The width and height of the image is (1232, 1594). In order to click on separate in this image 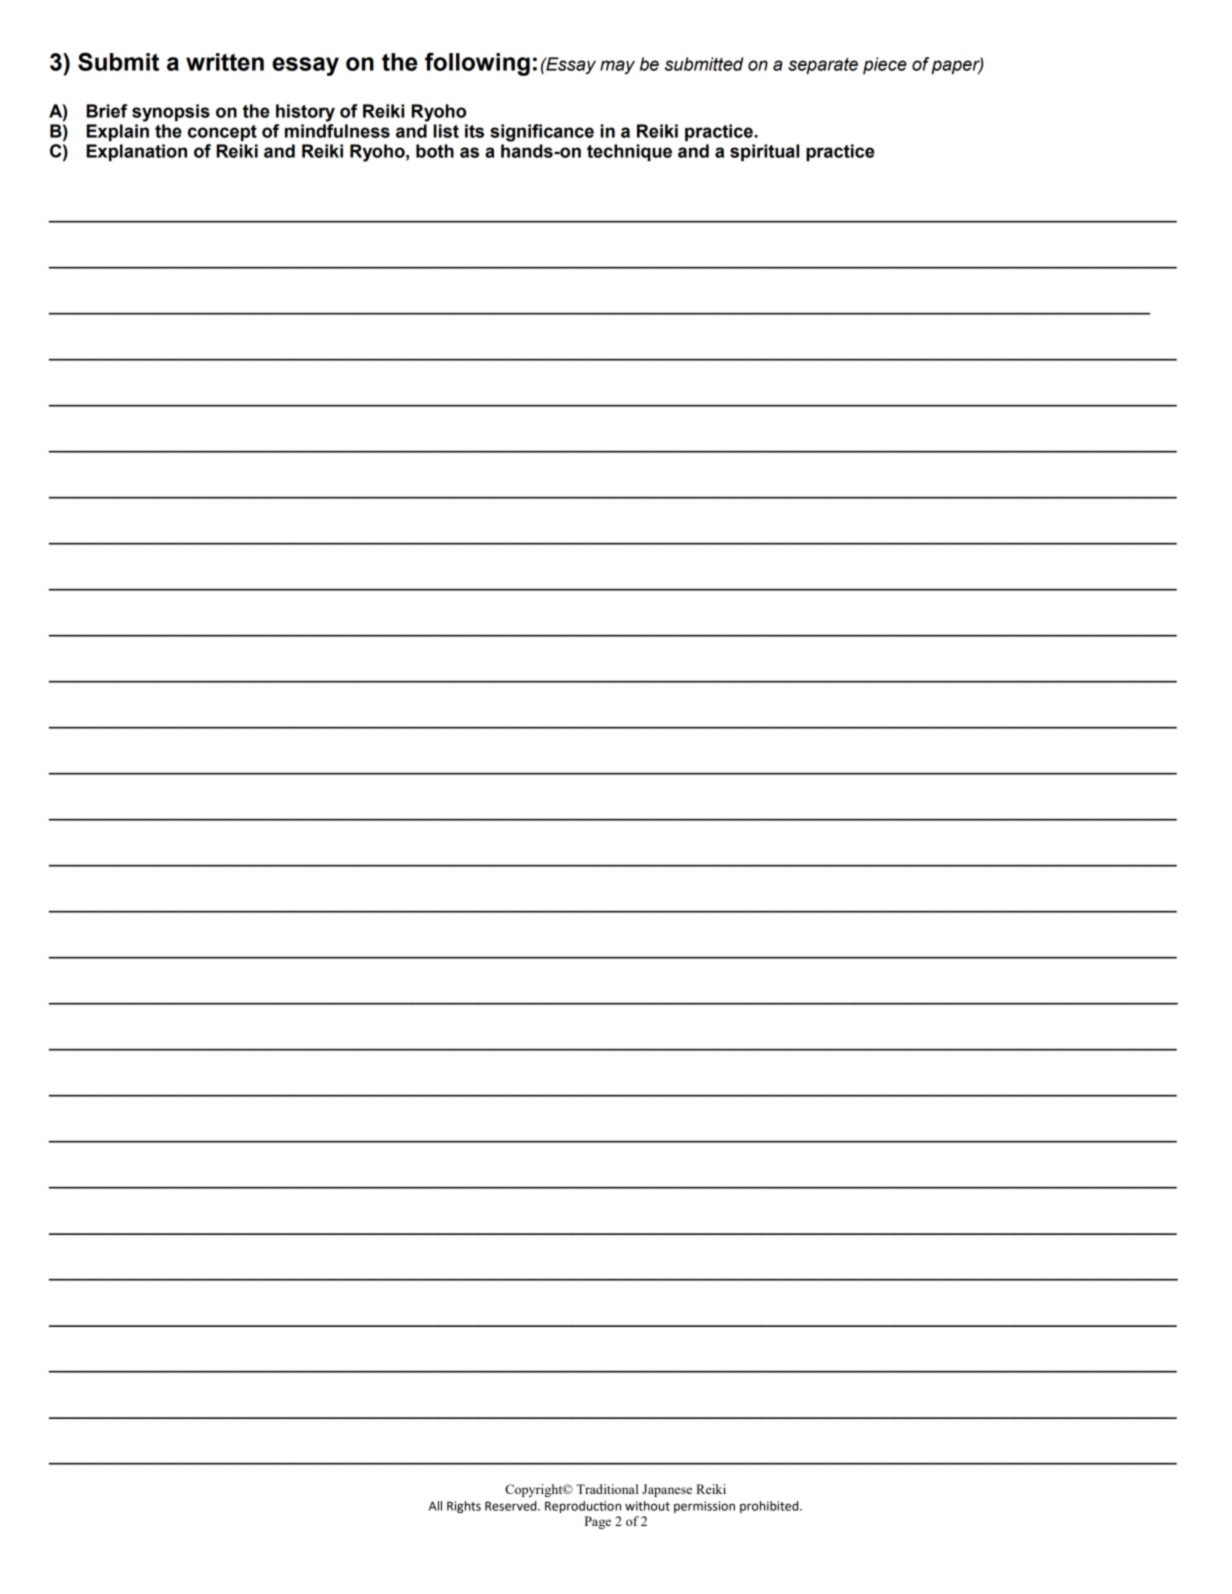, I will do `click(823, 66)`.
